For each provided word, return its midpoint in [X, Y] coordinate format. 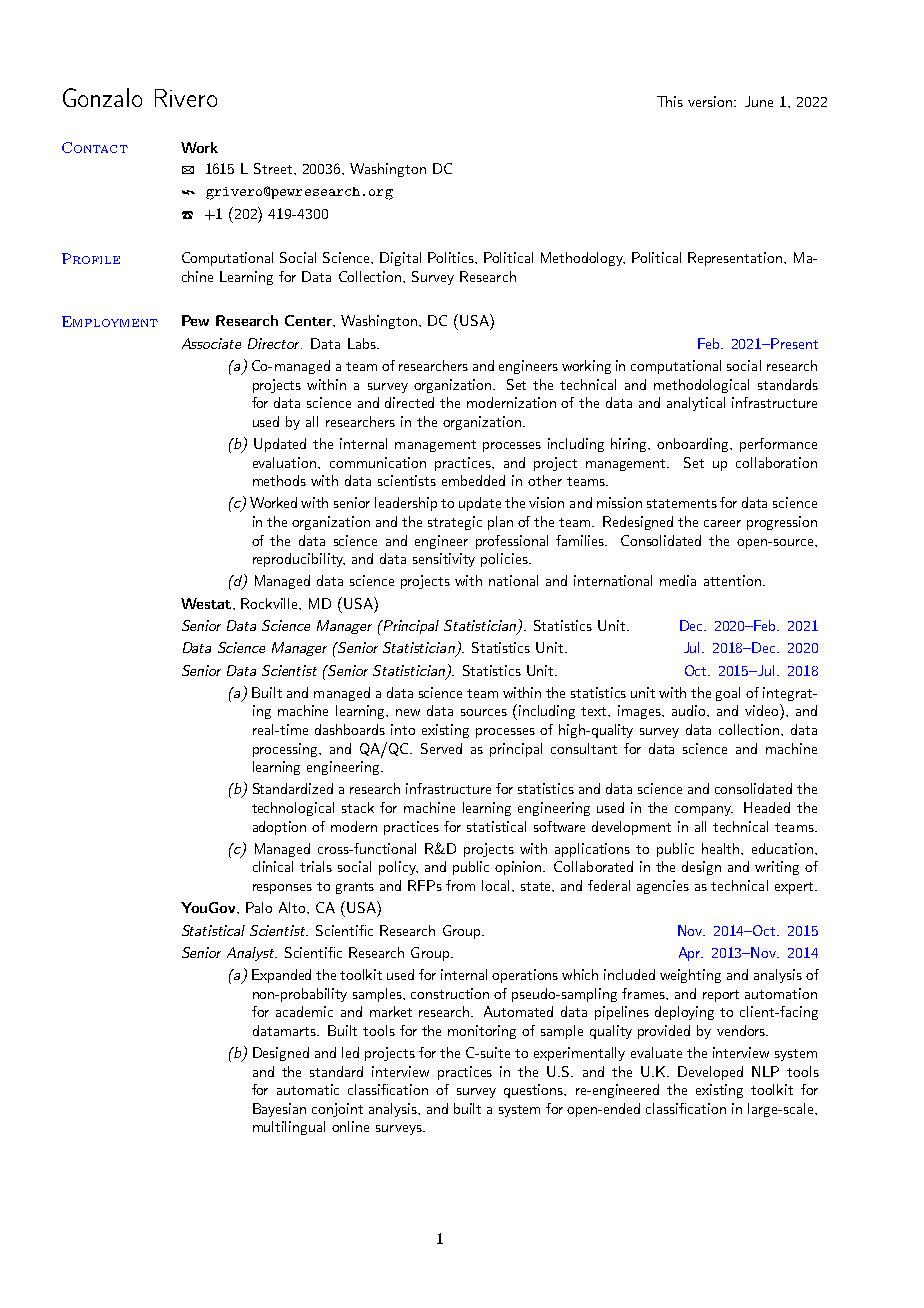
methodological [701, 386]
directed [409, 402]
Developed [710, 1073]
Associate [211, 343]
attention [732, 580]
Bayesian [279, 1110]
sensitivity [444, 560]
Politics [452, 257]
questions [535, 1091]
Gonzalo [102, 97]
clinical [273, 866]
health [722, 848]
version [711, 101]
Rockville [271, 604]
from [460, 885]
